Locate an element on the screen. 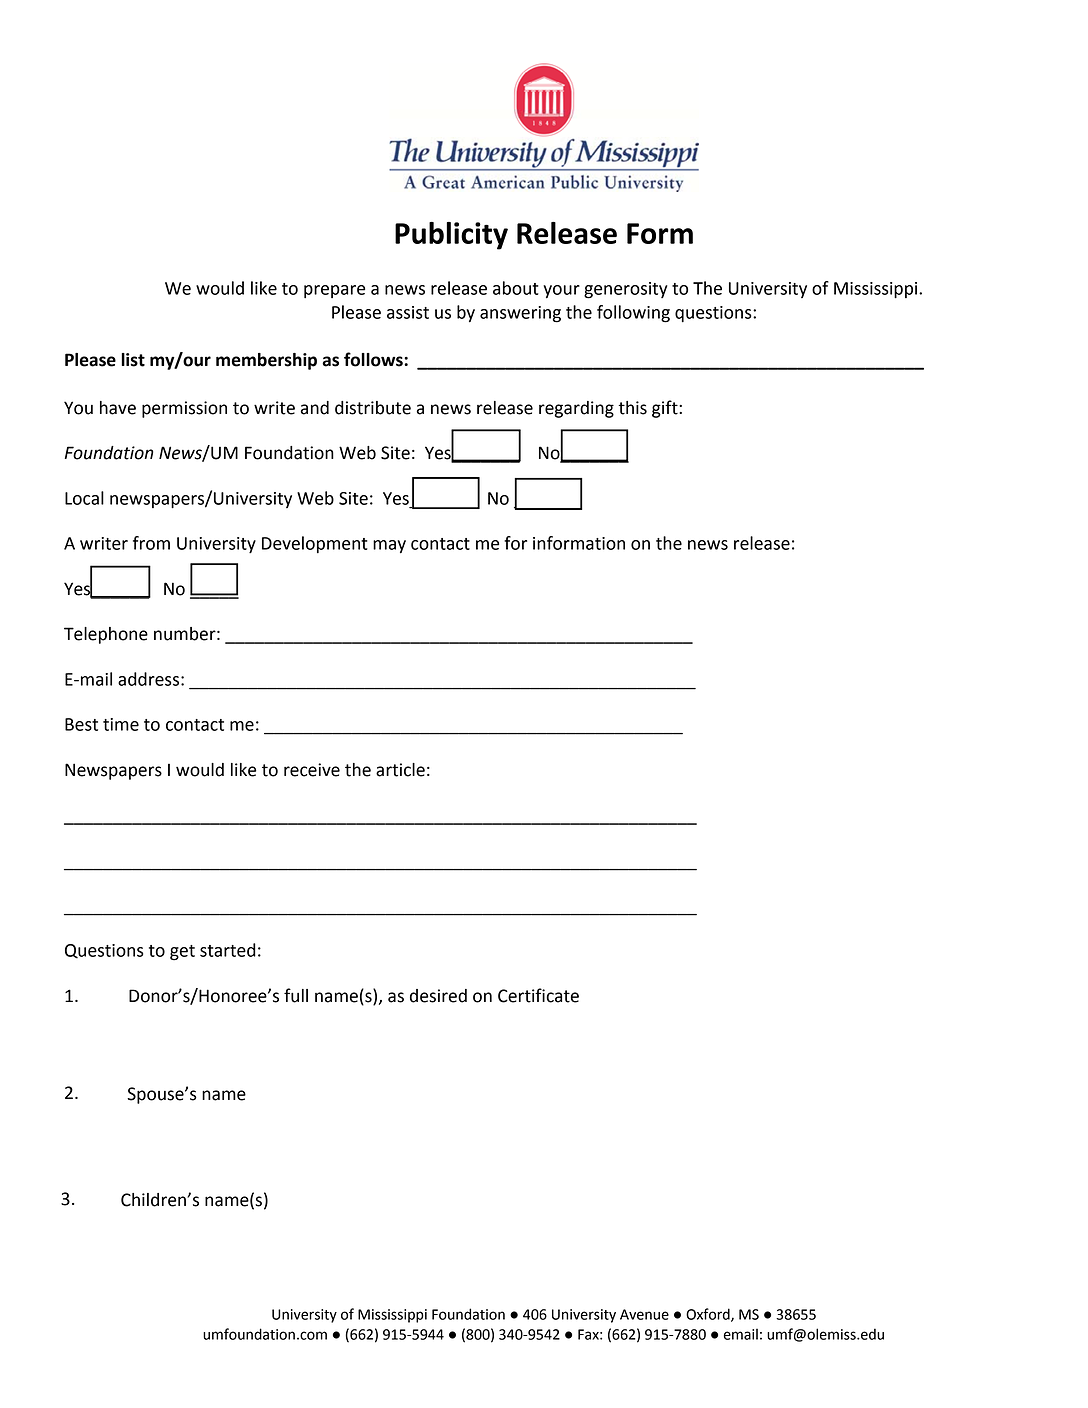 This screenshot has width=1088, height=1408. Telephone is located at coordinates (106, 635).
